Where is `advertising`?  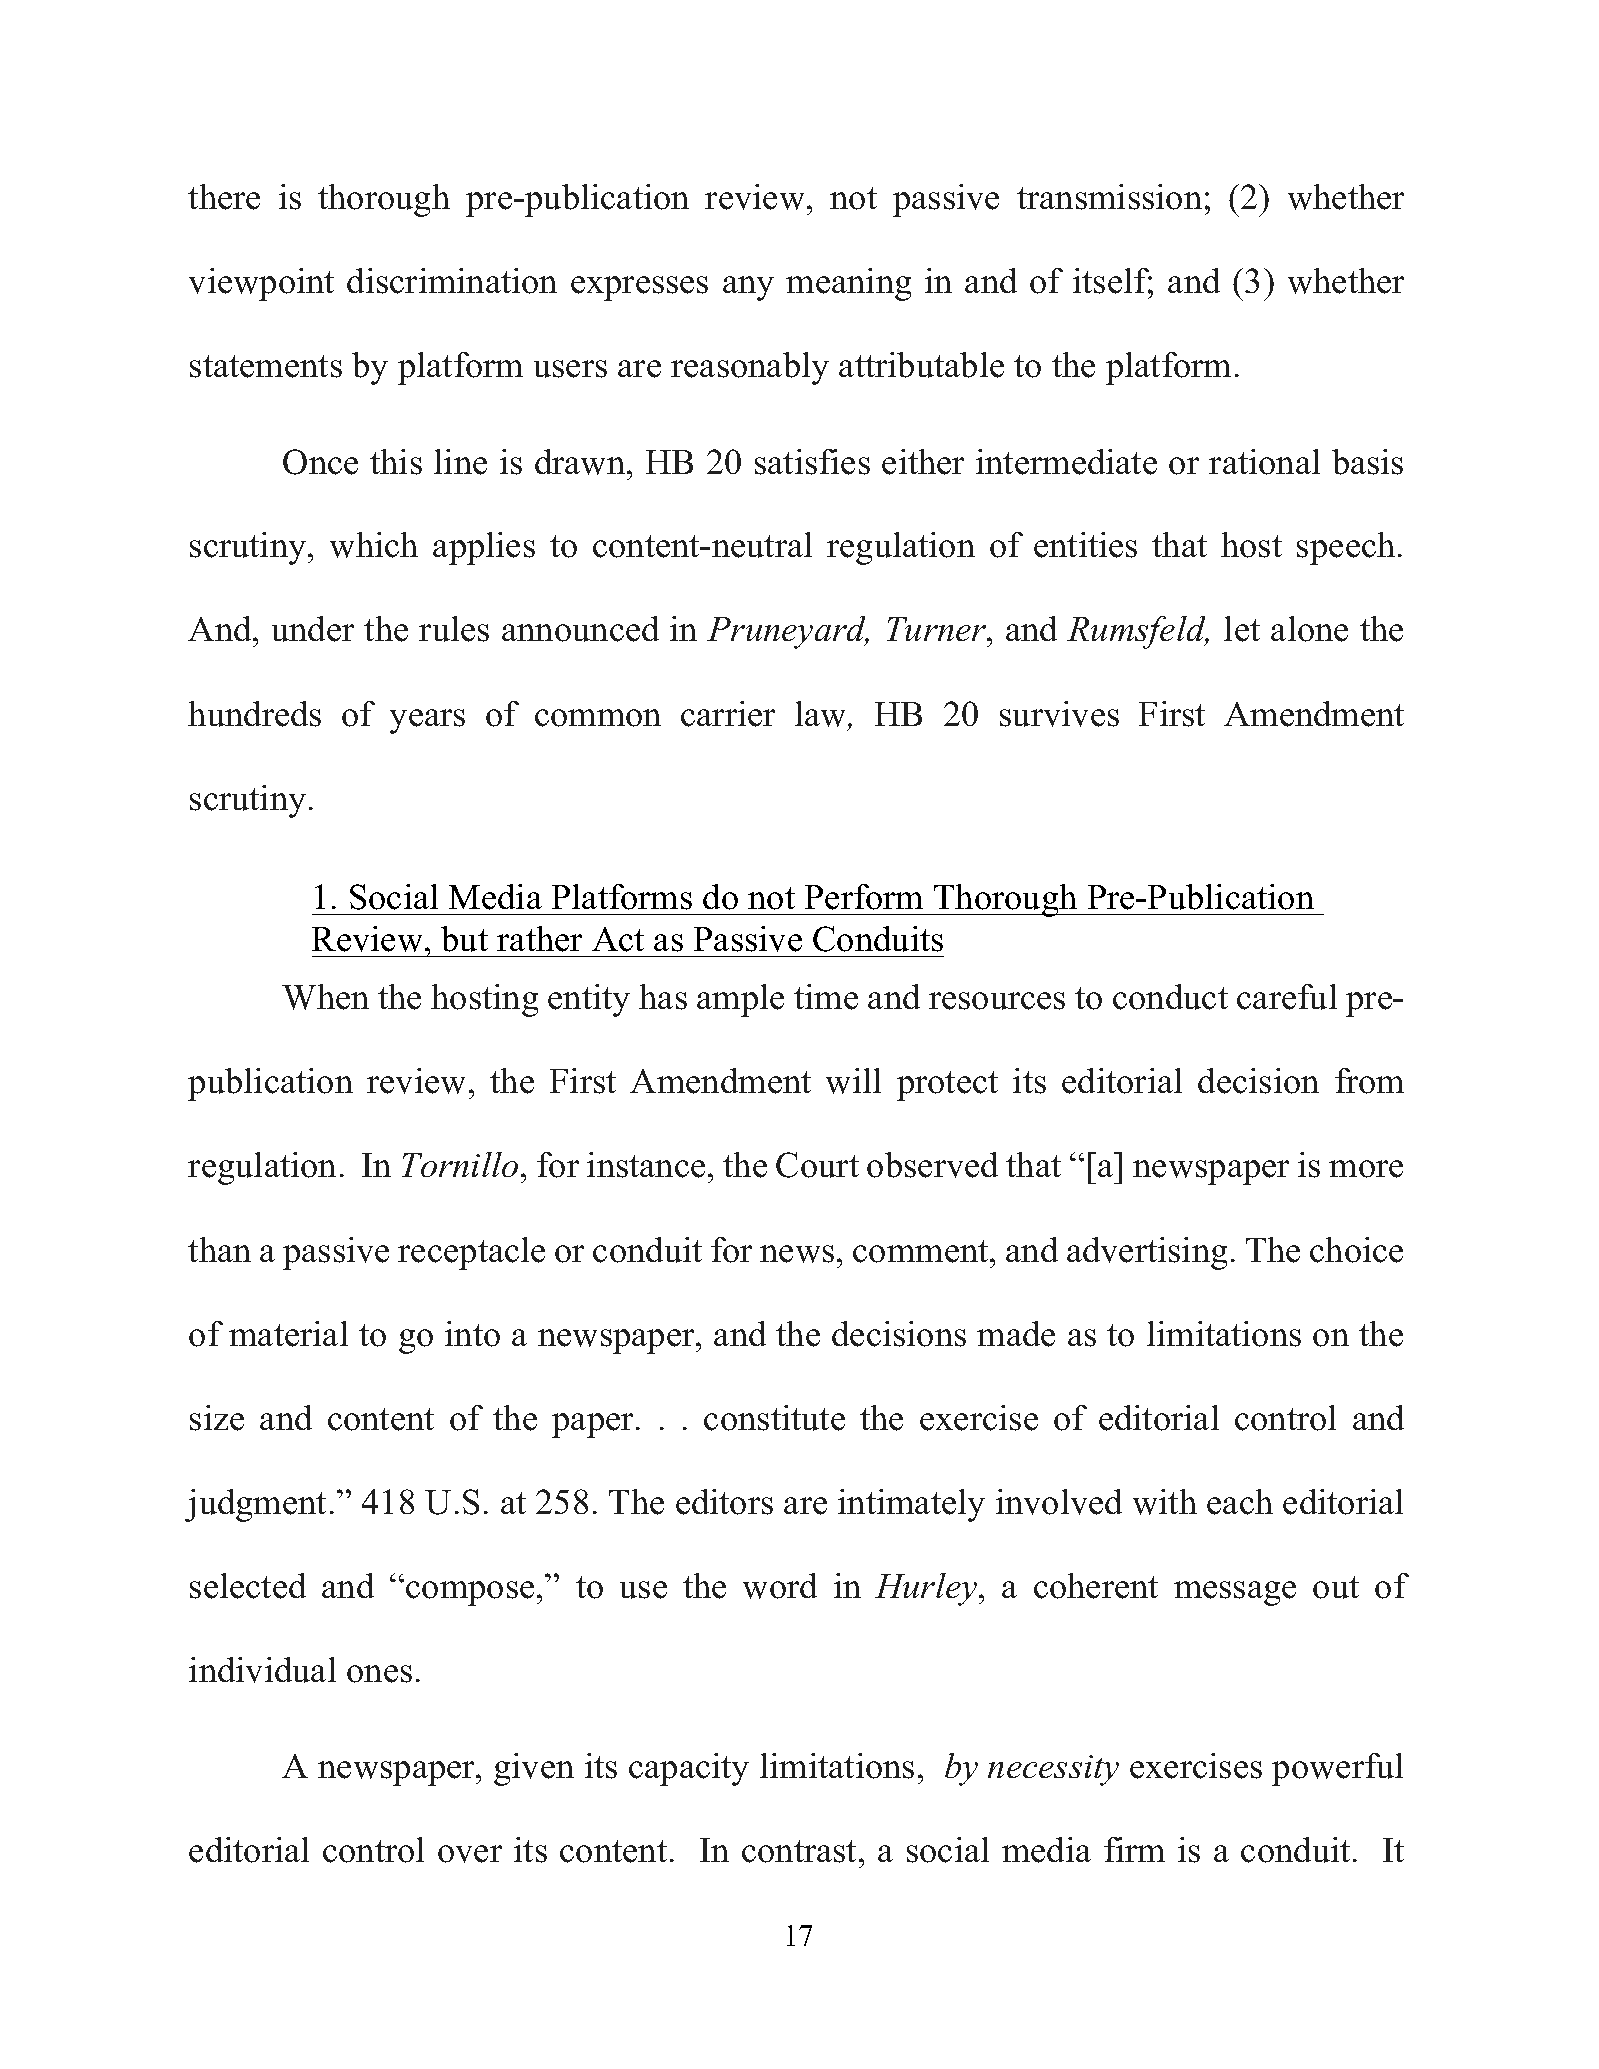 advertising is located at coordinates (1147, 1253).
